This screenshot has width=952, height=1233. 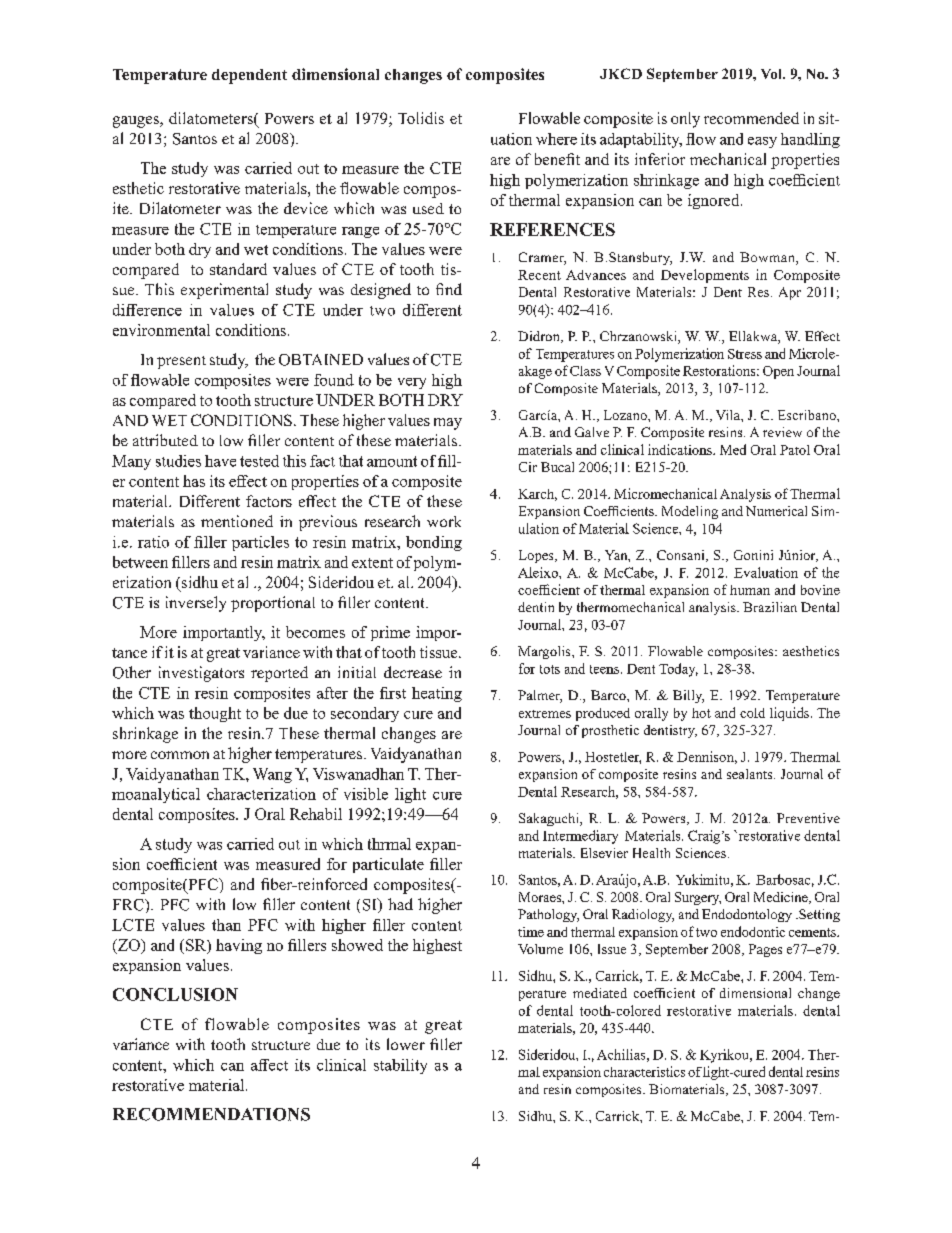 I want to click on have, so click(x=220, y=461).
